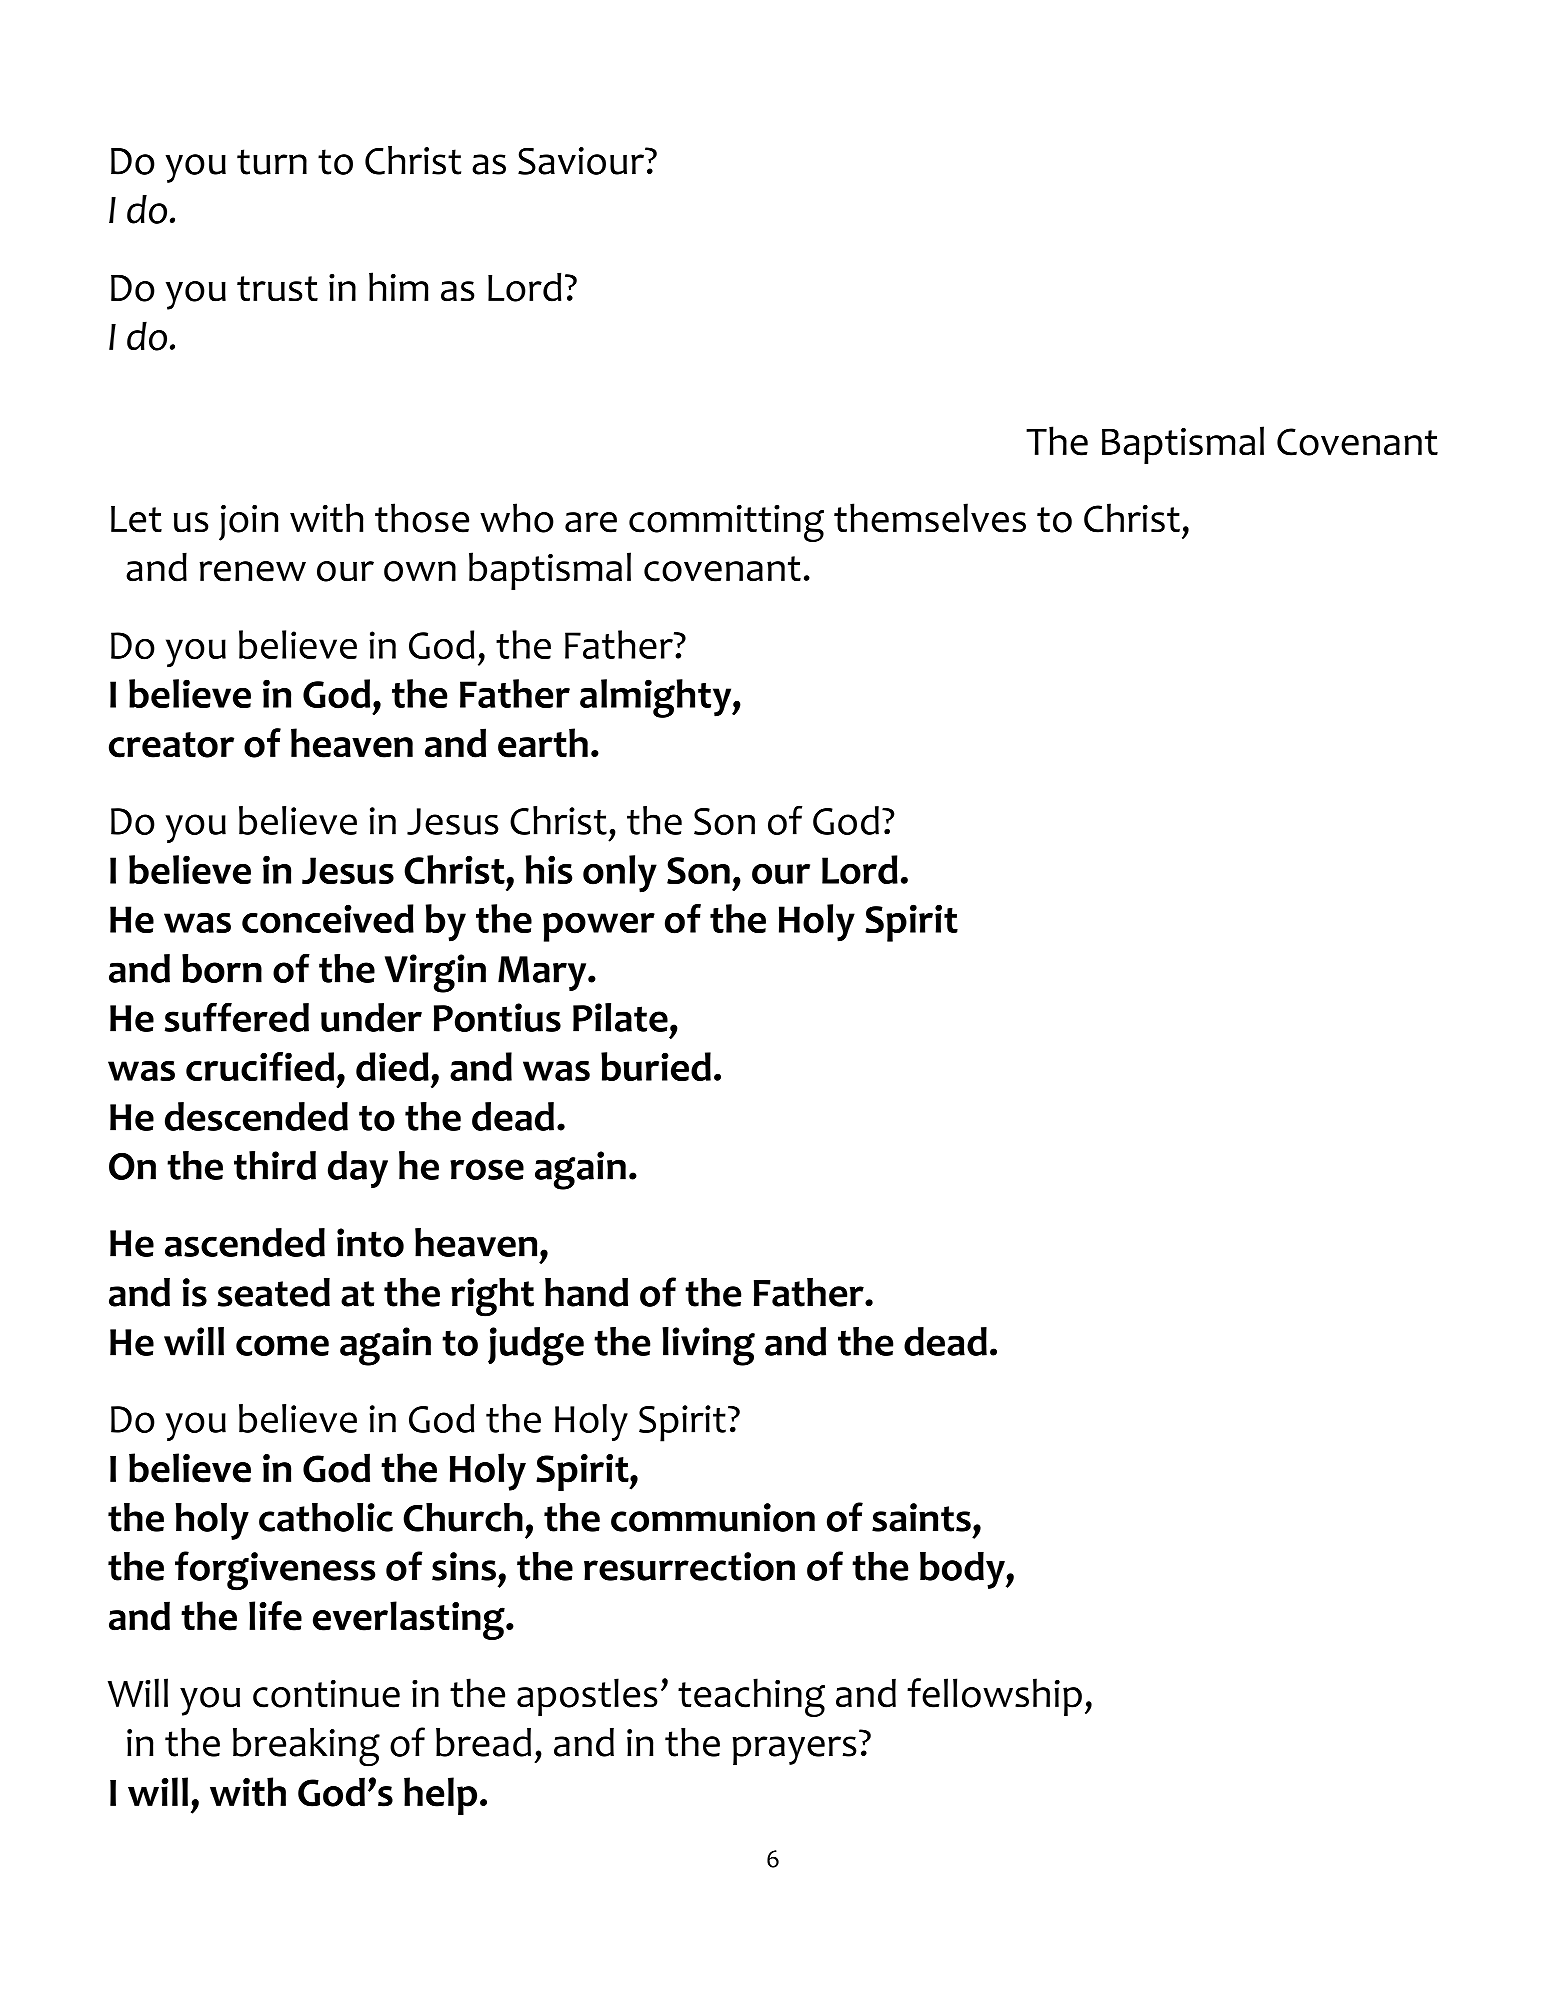 Image resolution: width=1546 pixels, height=2001 pixels. I want to click on hand, so click(586, 1292).
